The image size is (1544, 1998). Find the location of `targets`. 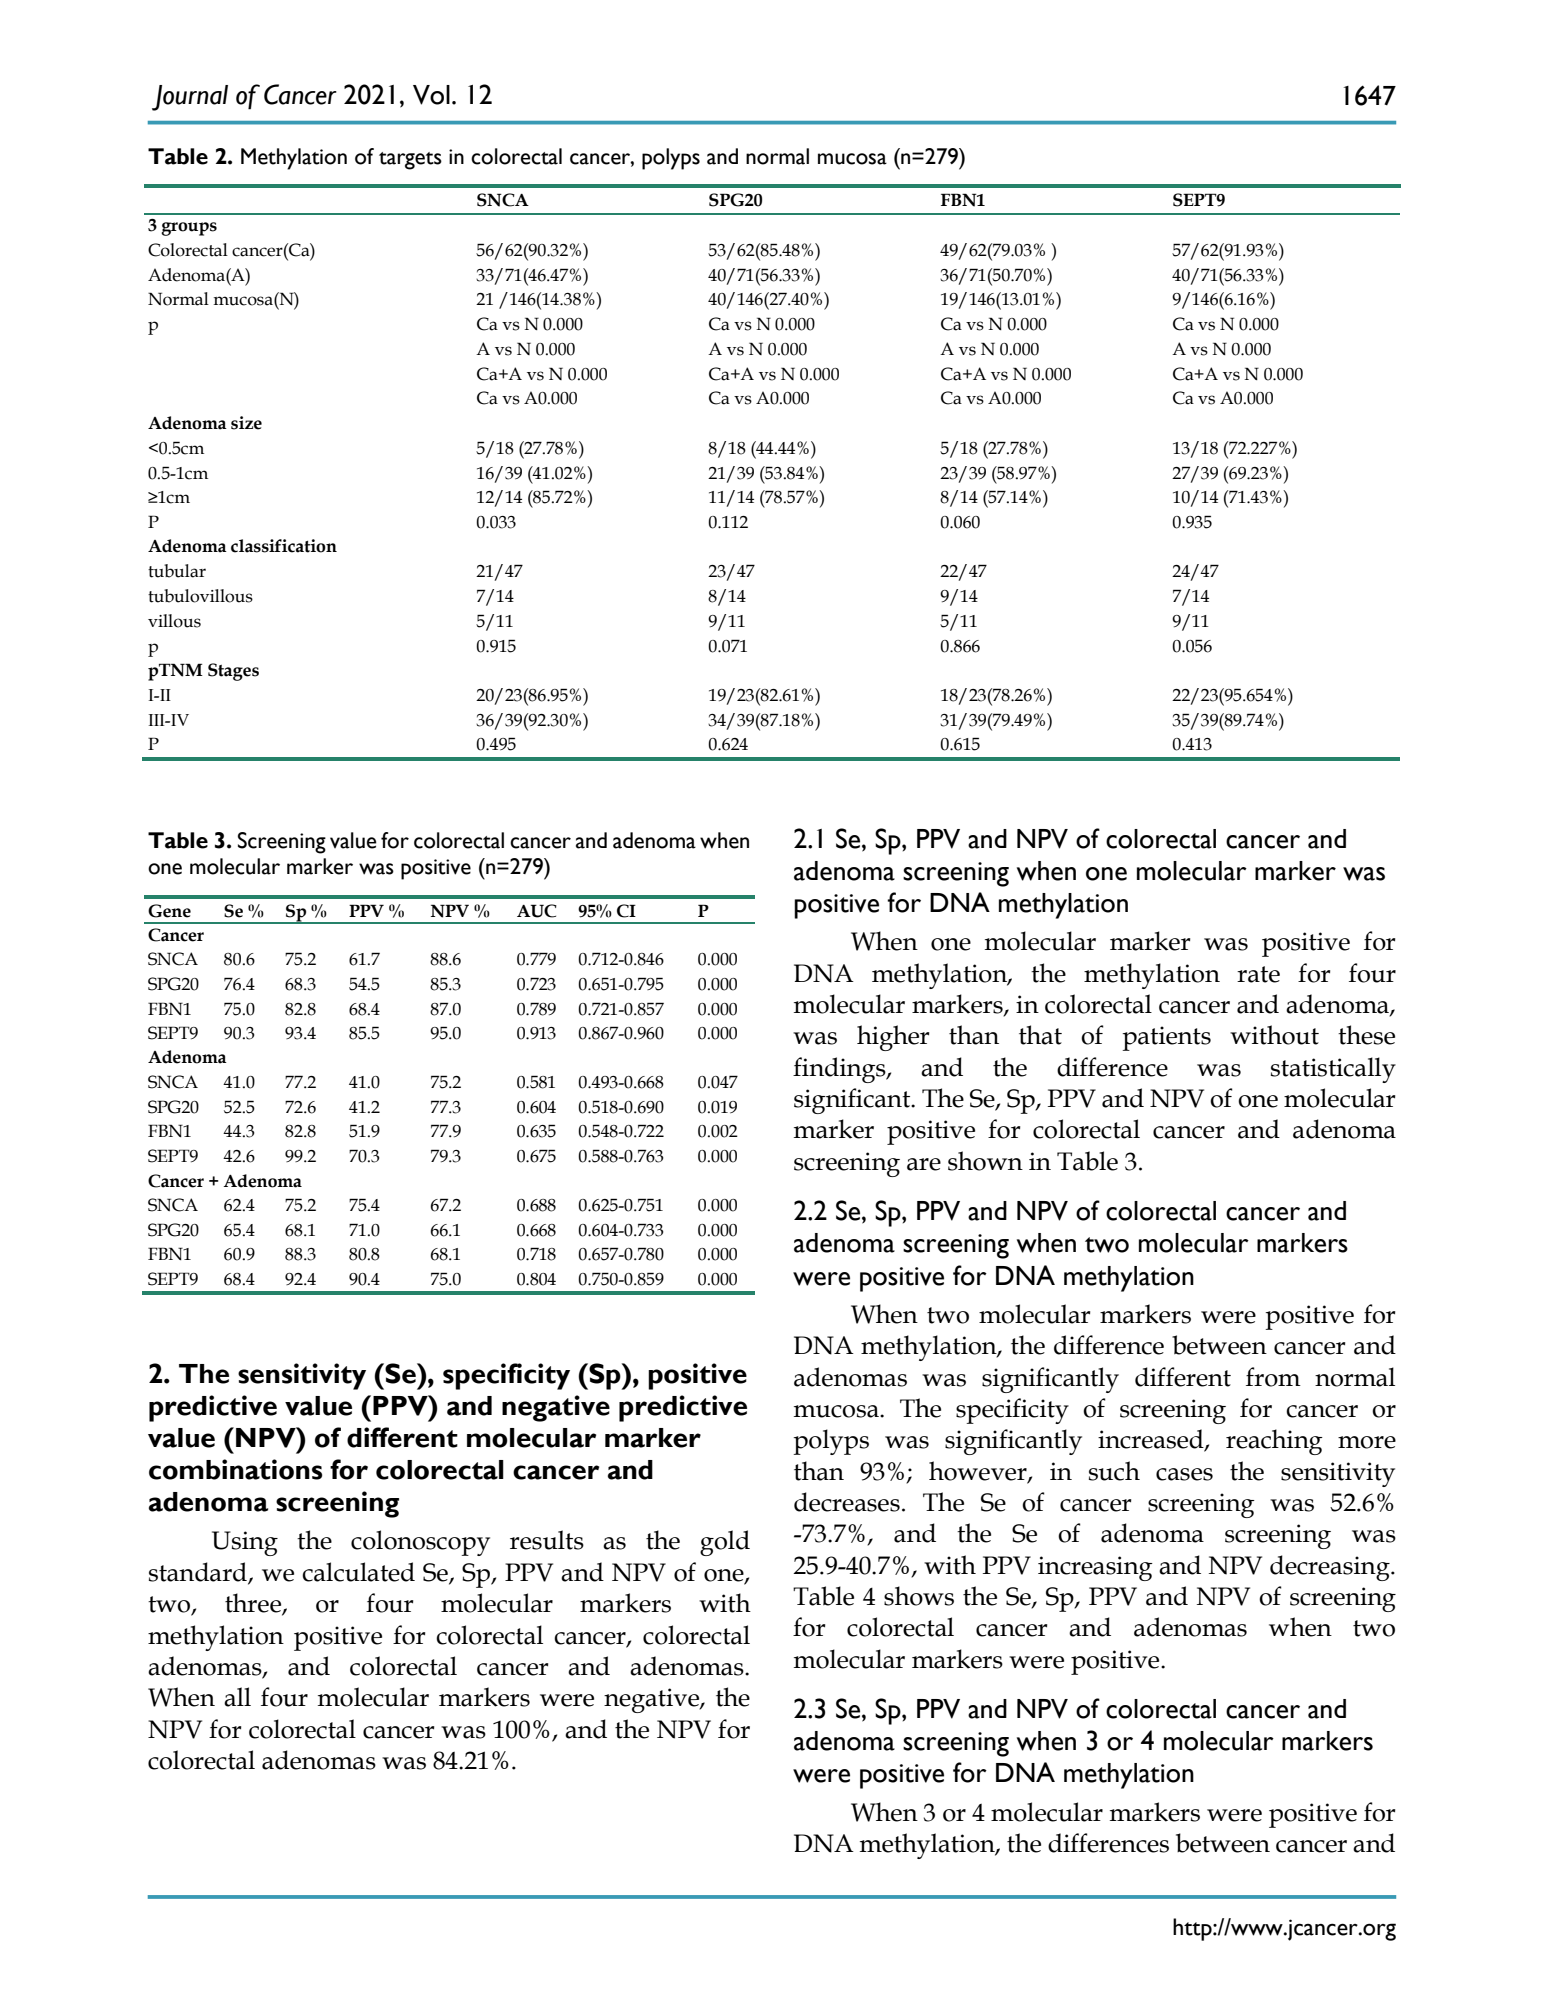

targets is located at coordinates (410, 161).
